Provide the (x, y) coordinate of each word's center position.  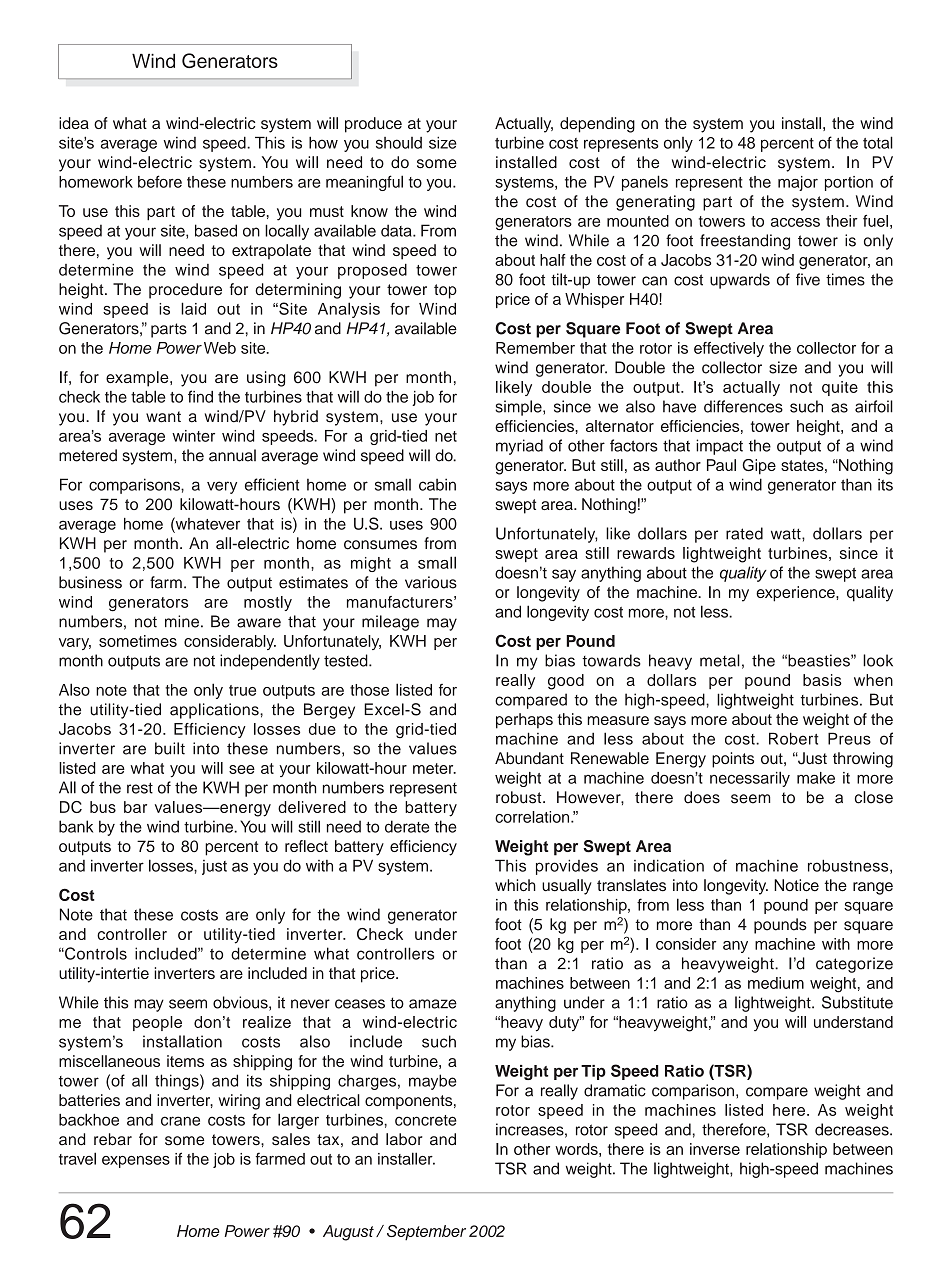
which (515, 885)
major (798, 183)
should (399, 143)
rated (744, 533)
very (222, 487)
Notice (796, 885)
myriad (519, 447)
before (160, 181)
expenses (136, 1162)
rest (140, 788)
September (426, 1233)
